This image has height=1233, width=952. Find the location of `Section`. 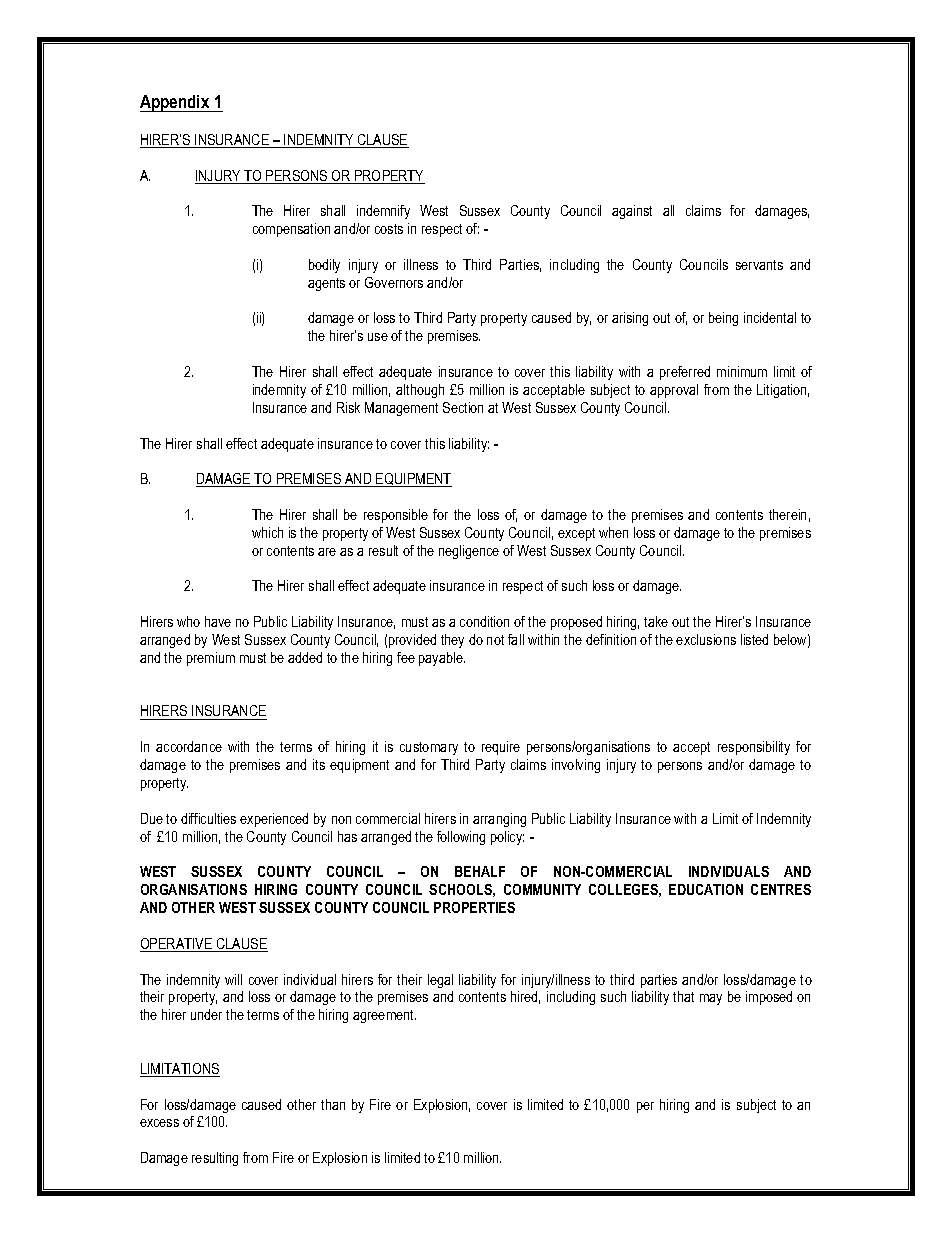

Section is located at coordinates (463, 407).
